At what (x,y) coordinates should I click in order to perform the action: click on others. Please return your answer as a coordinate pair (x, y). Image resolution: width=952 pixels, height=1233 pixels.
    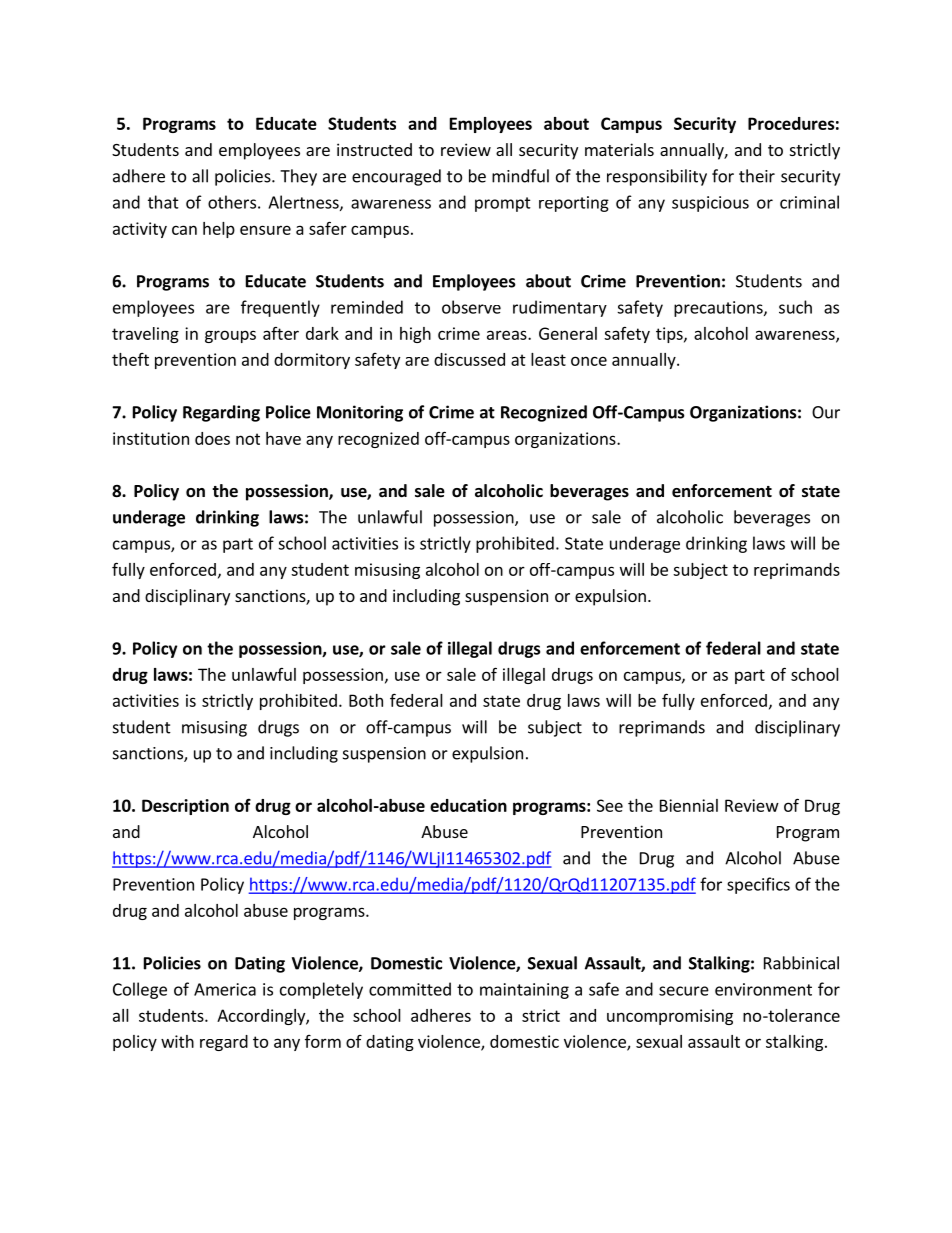
    Looking at the image, I should click on (232, 202).
